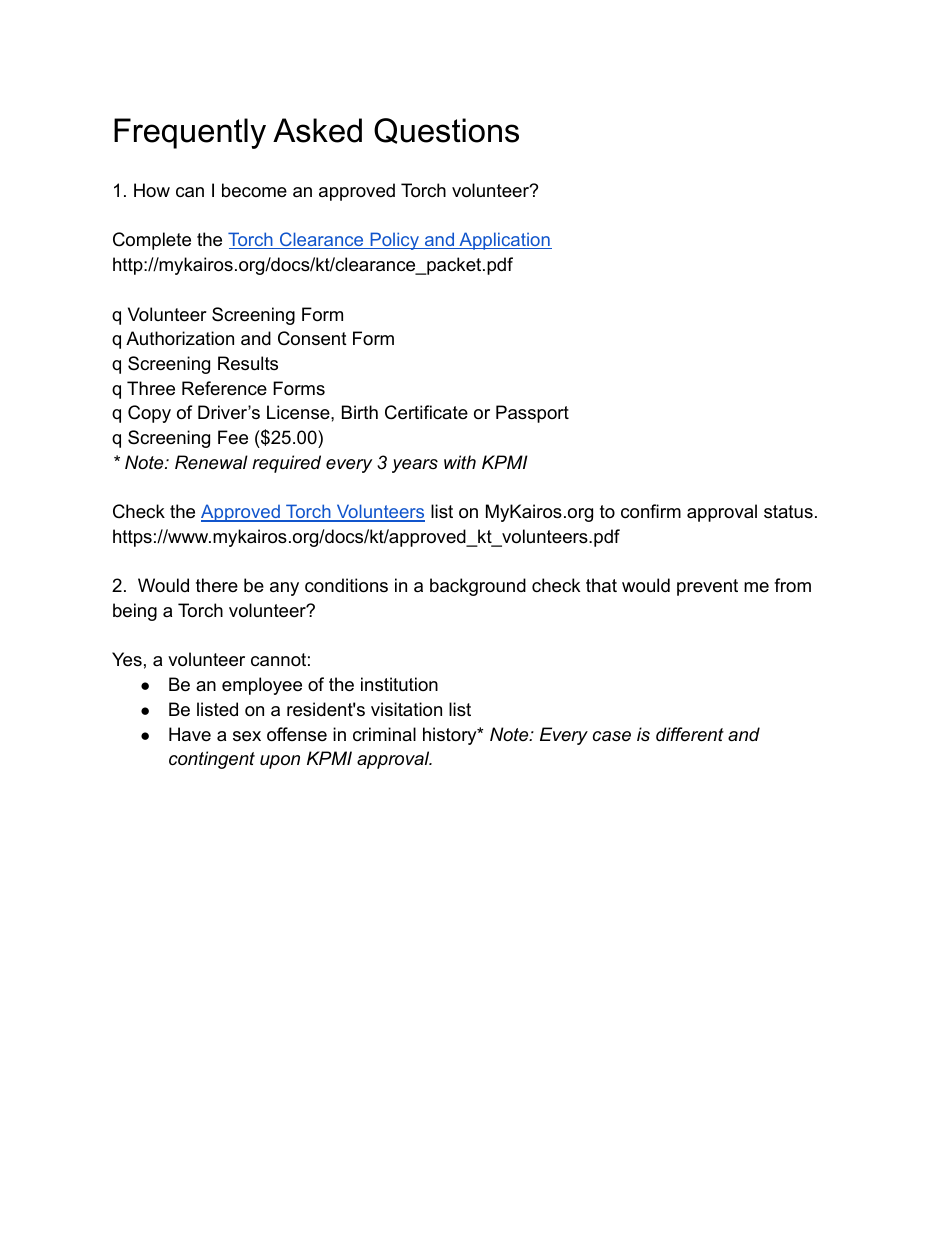 The height and width of the document is (1233, 952). Describe the element at coordinates (180, 338) in the document. I see `Authorization` at that location.
